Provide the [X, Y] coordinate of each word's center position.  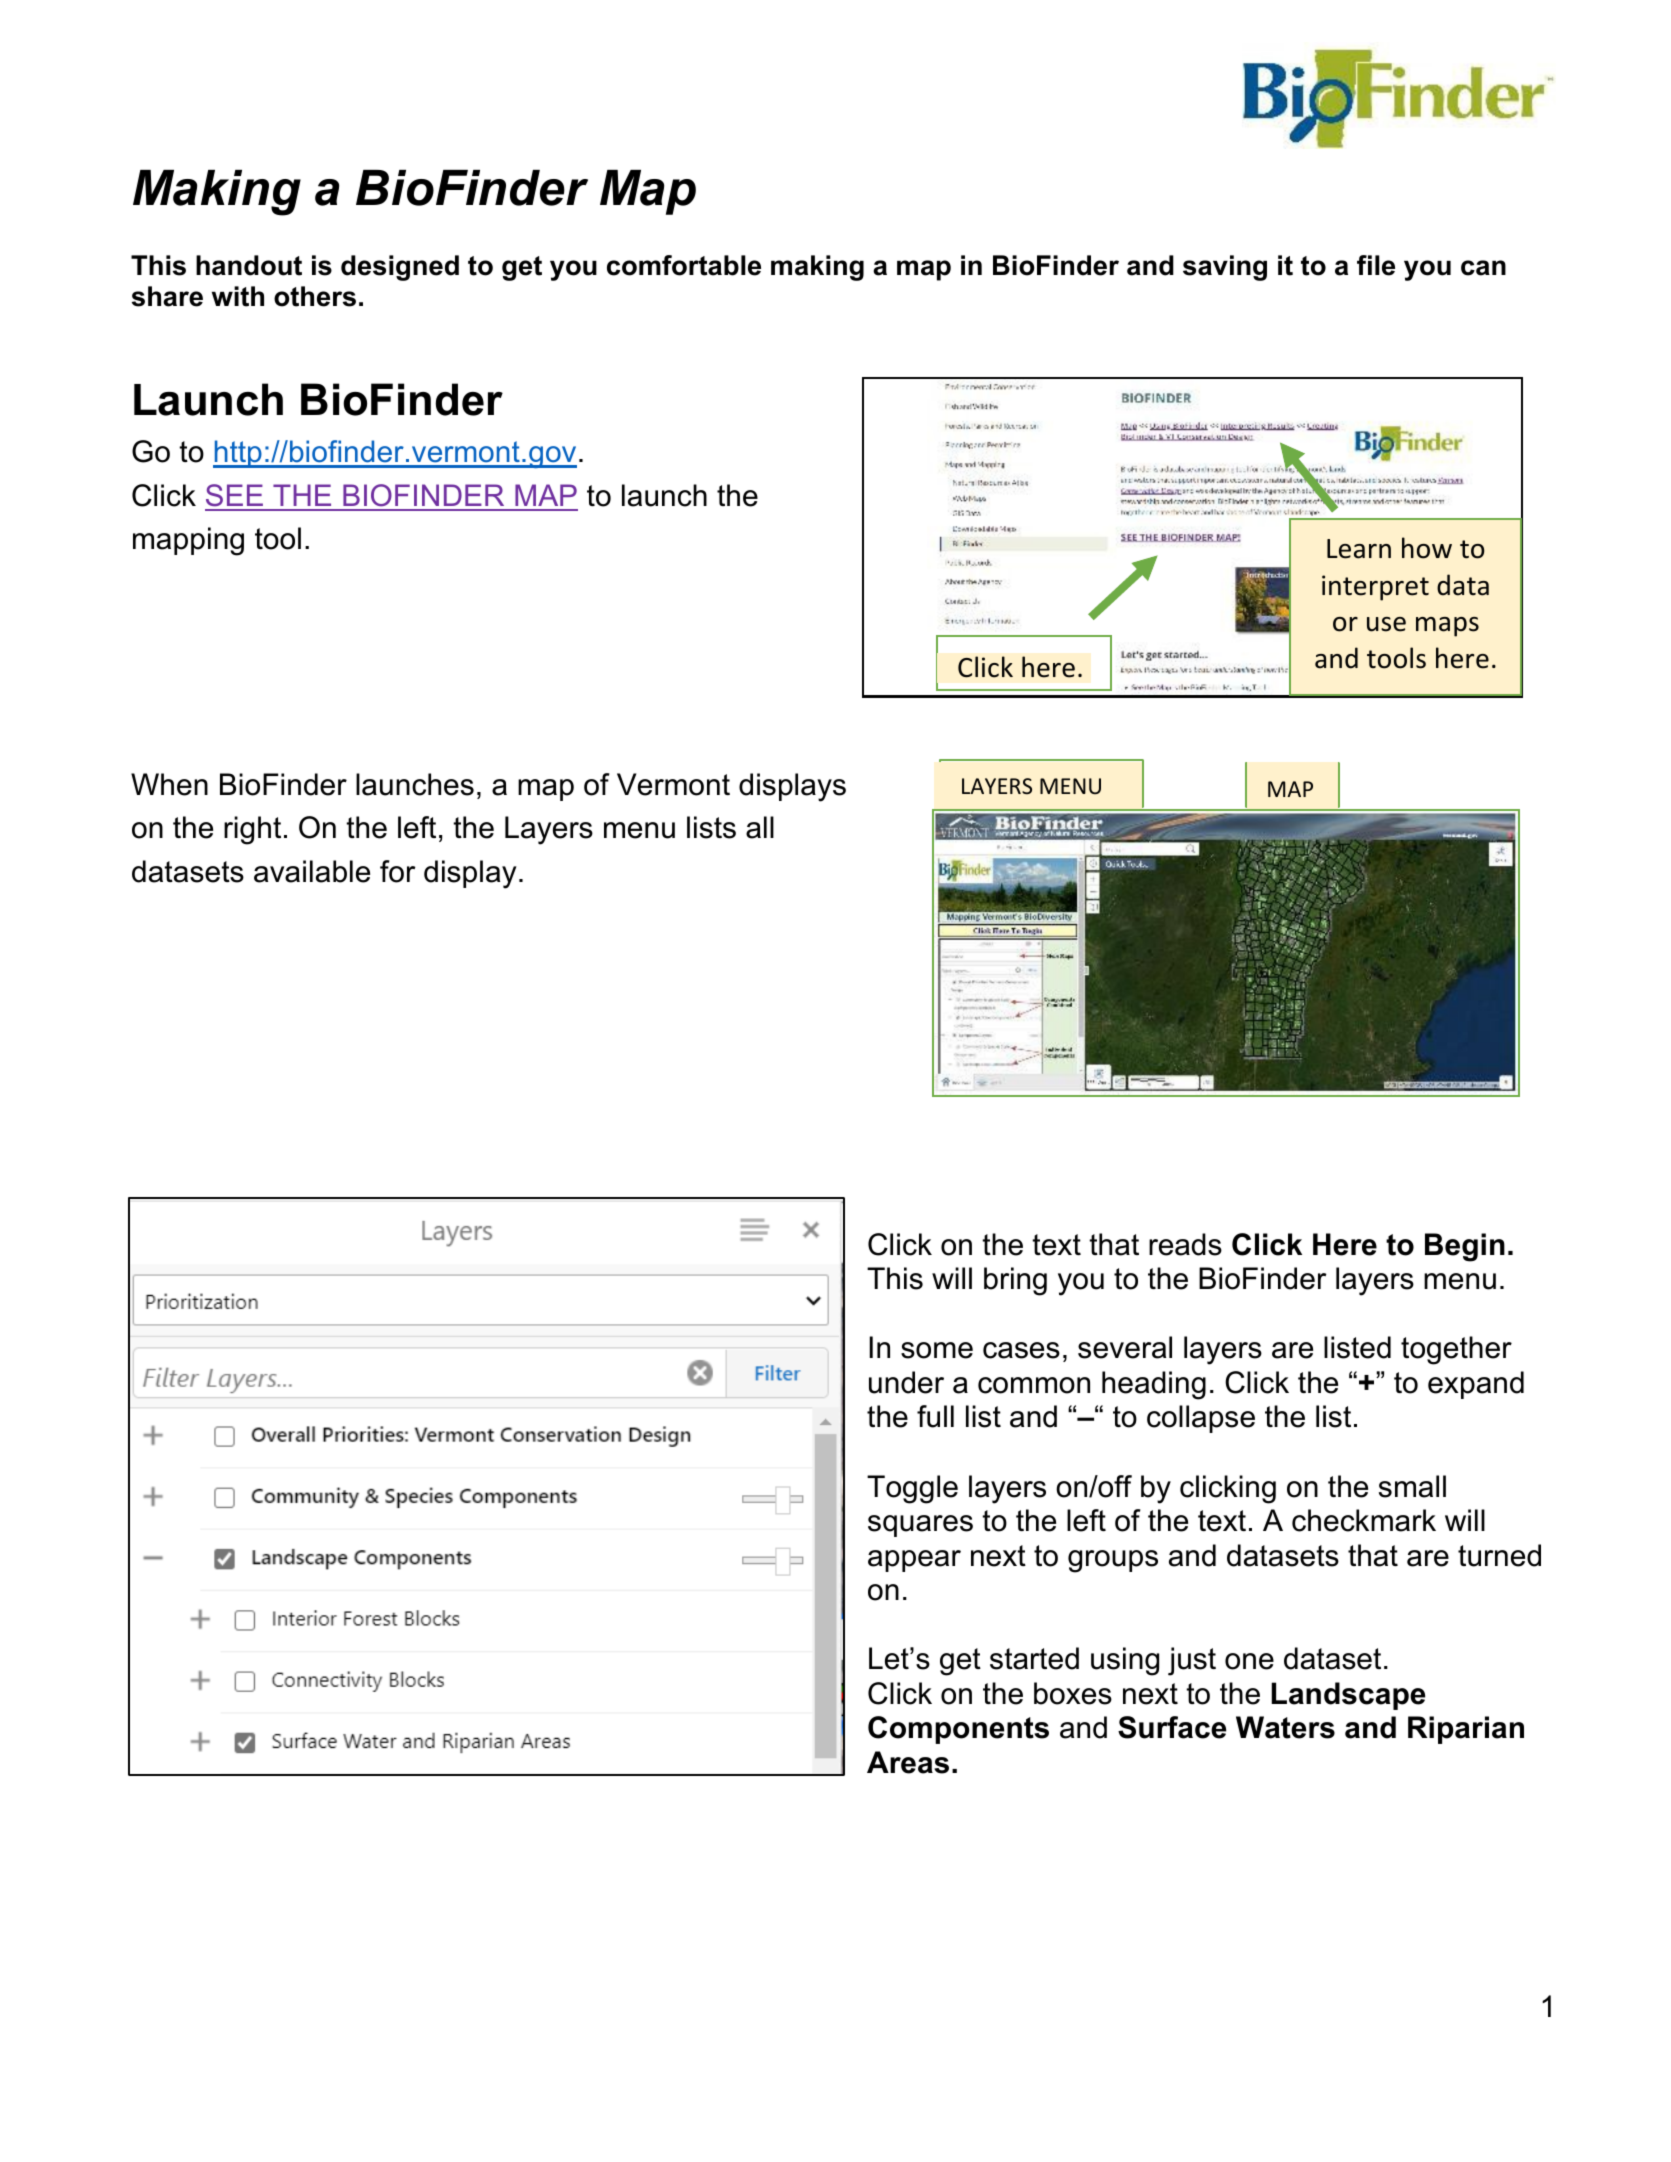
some [937, 1350]
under [906, 1382]
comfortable [684, 265]
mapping [188, 541]
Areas [908, 1762]
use [1386, 624]
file [1376, 265]
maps [1447, 627]
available [312, 871]
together [1456, 1350]
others [315, 296]
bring [1015, 1281]
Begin [1465, 1247]
